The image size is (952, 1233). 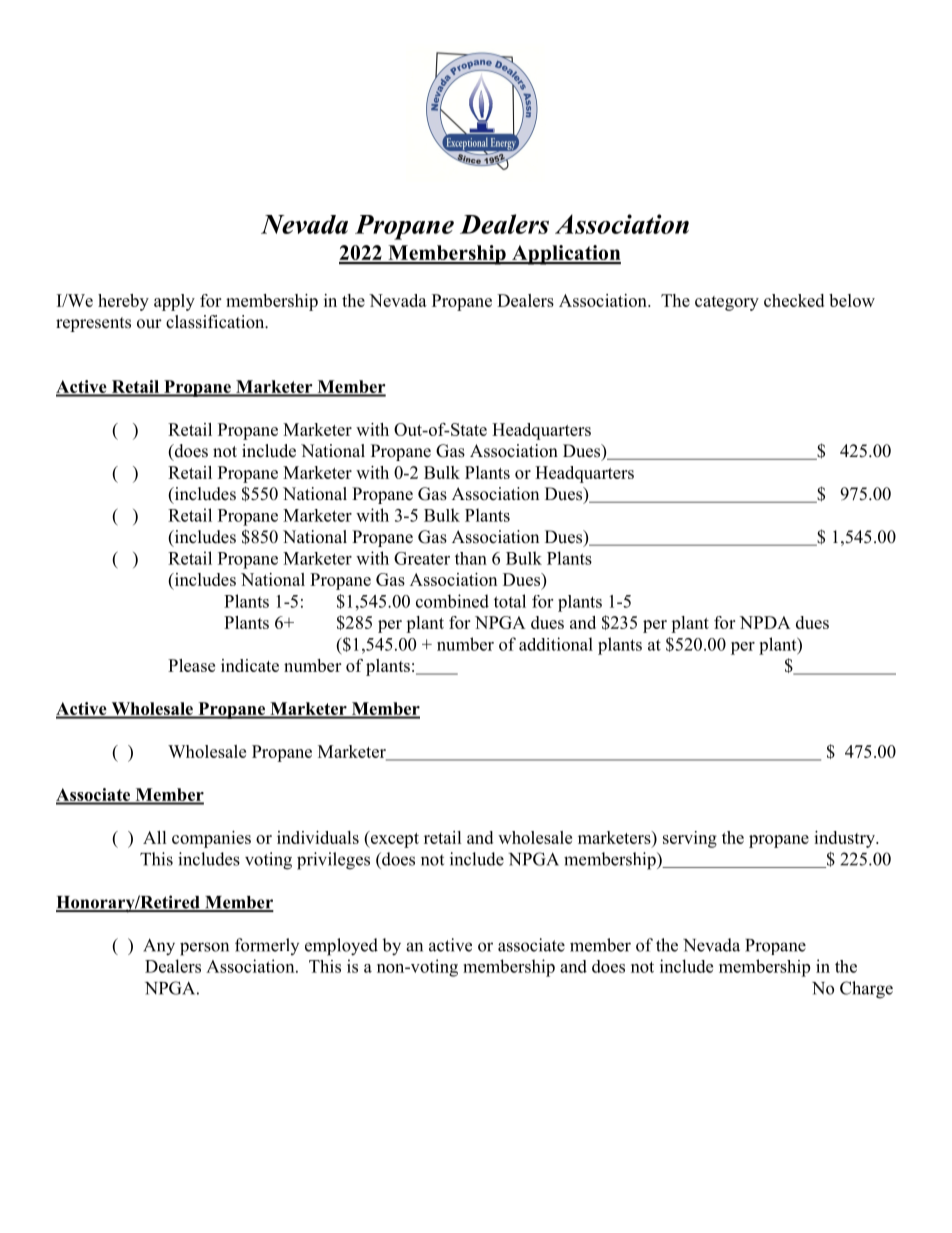 I want to click on employed, so click(x=341, y=947).
